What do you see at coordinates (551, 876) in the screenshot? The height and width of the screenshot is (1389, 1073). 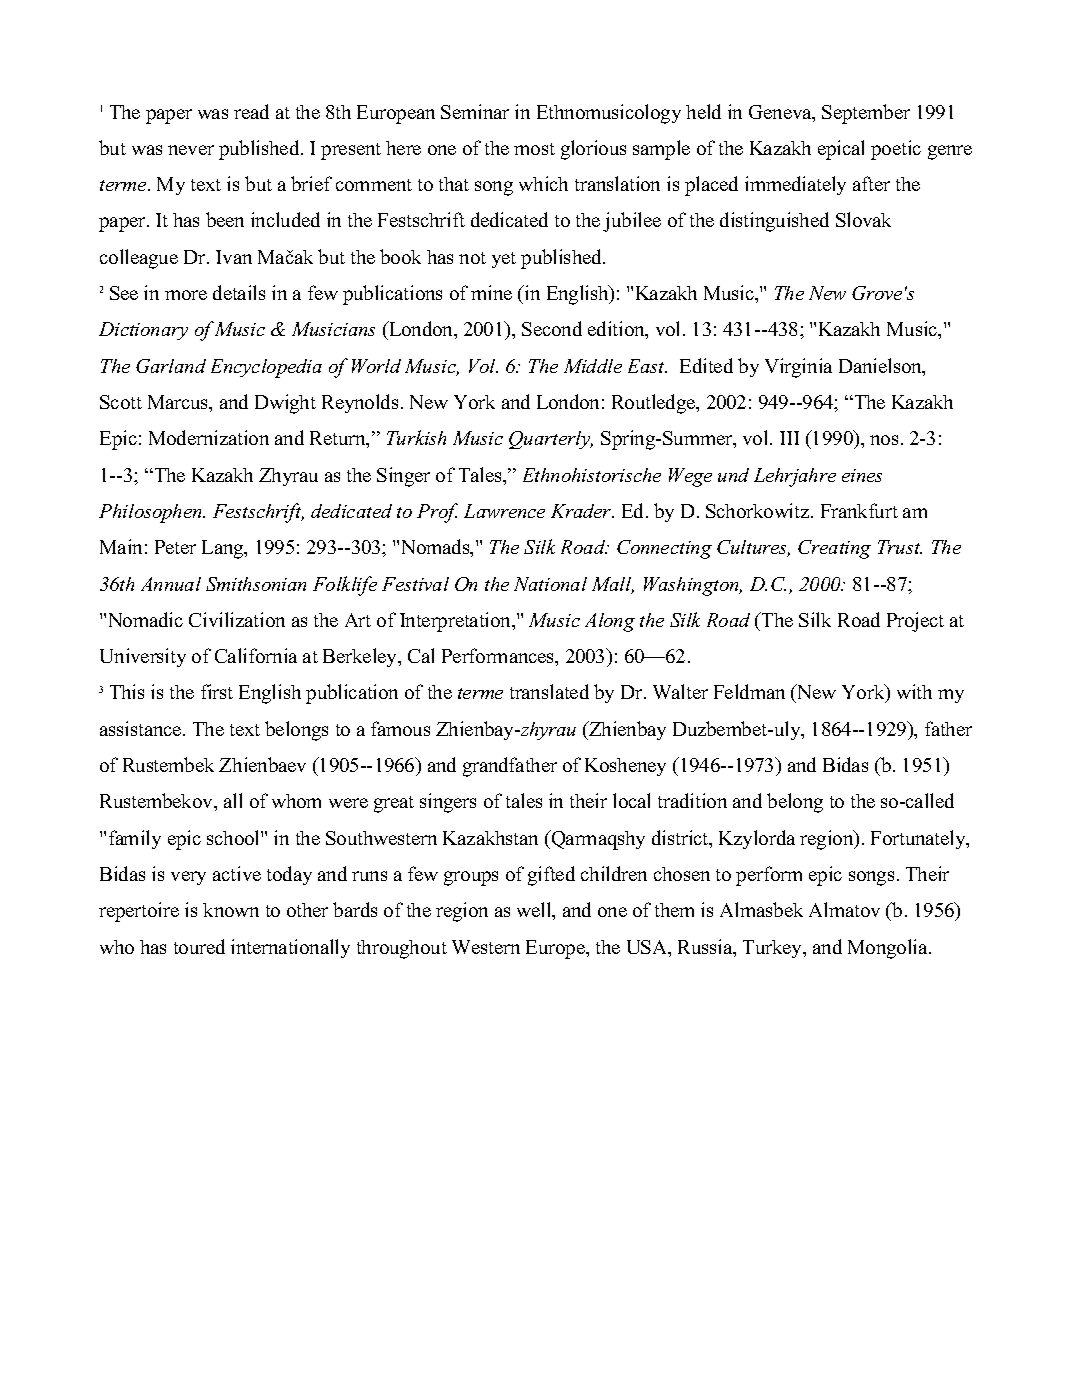 I see `gifted` at bounding box center [551, 876].
